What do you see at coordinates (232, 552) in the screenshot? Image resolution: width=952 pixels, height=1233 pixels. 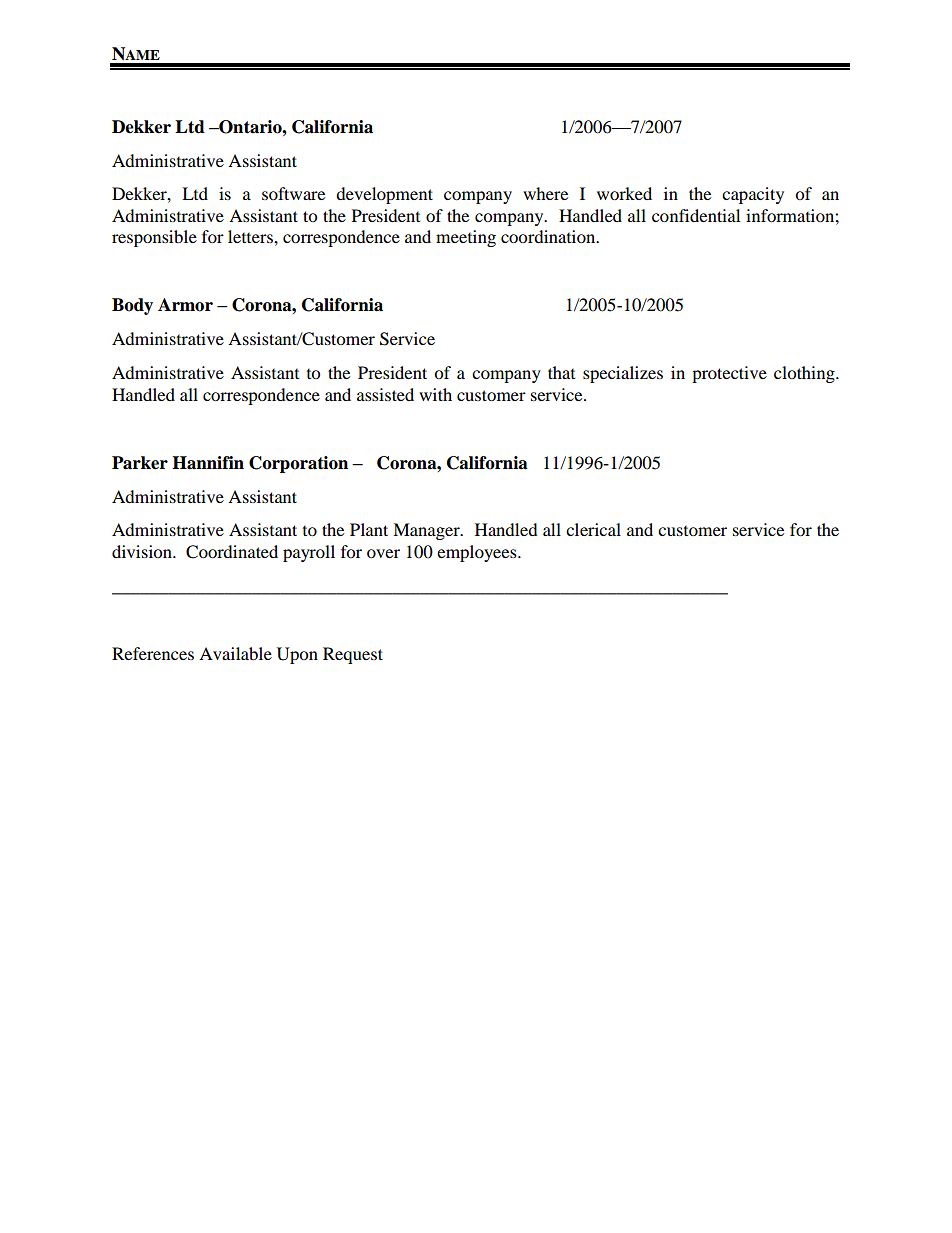 I see `Coordinated` at bounding box center [232, 552].
